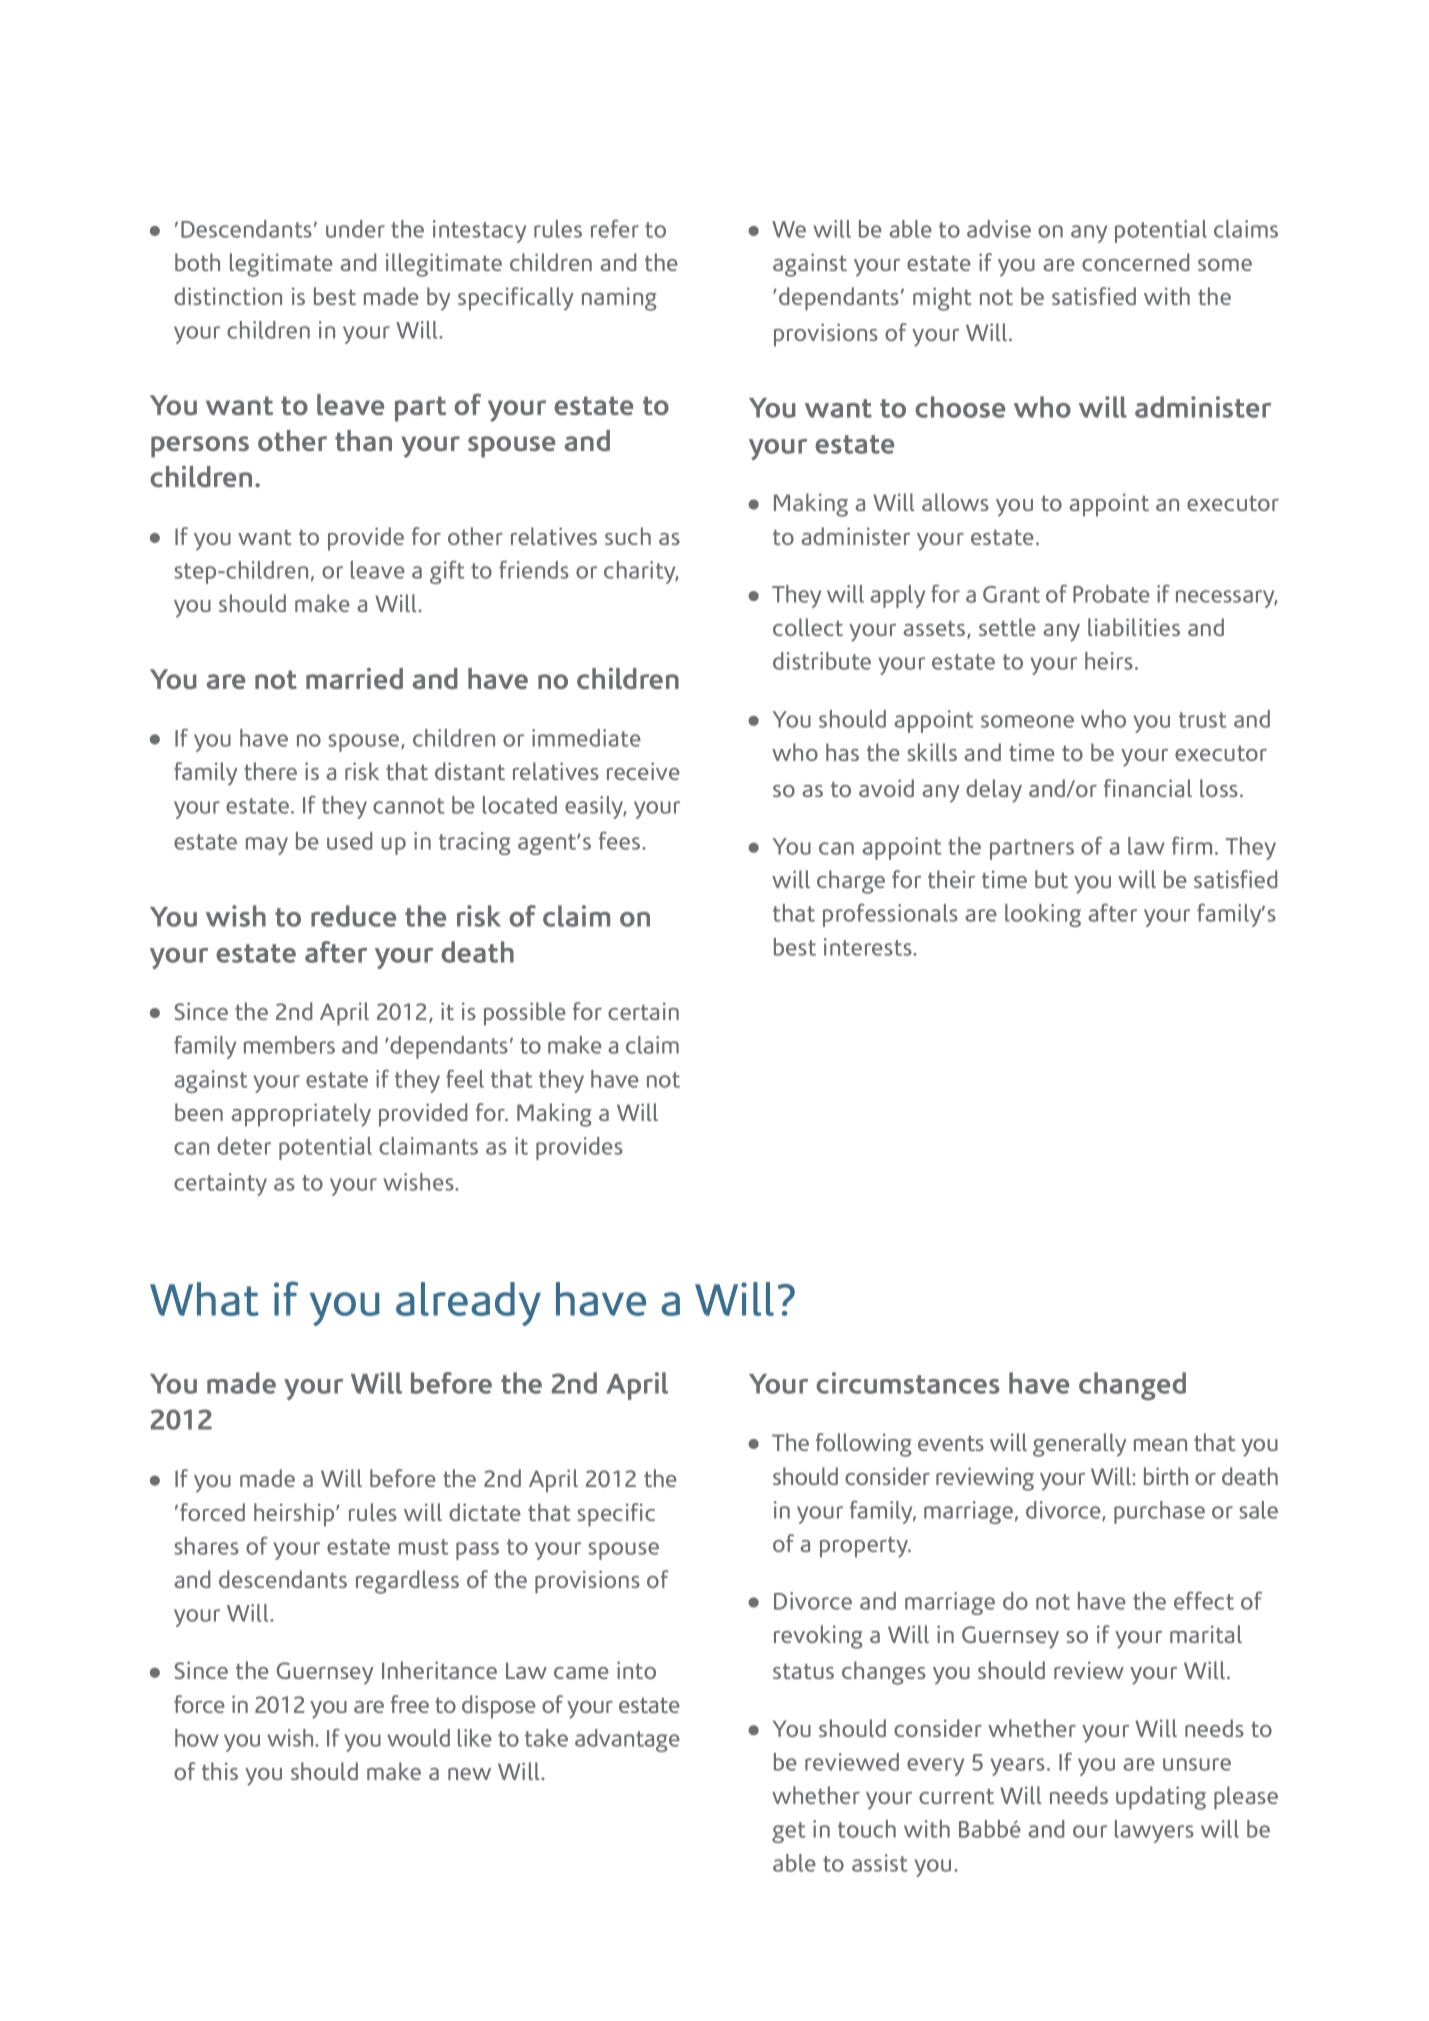 The image size is (1429, 2021). What do you see at coordinates (270, 771) in the screenshot?
I see `there` at bounding box center [270, 771].
